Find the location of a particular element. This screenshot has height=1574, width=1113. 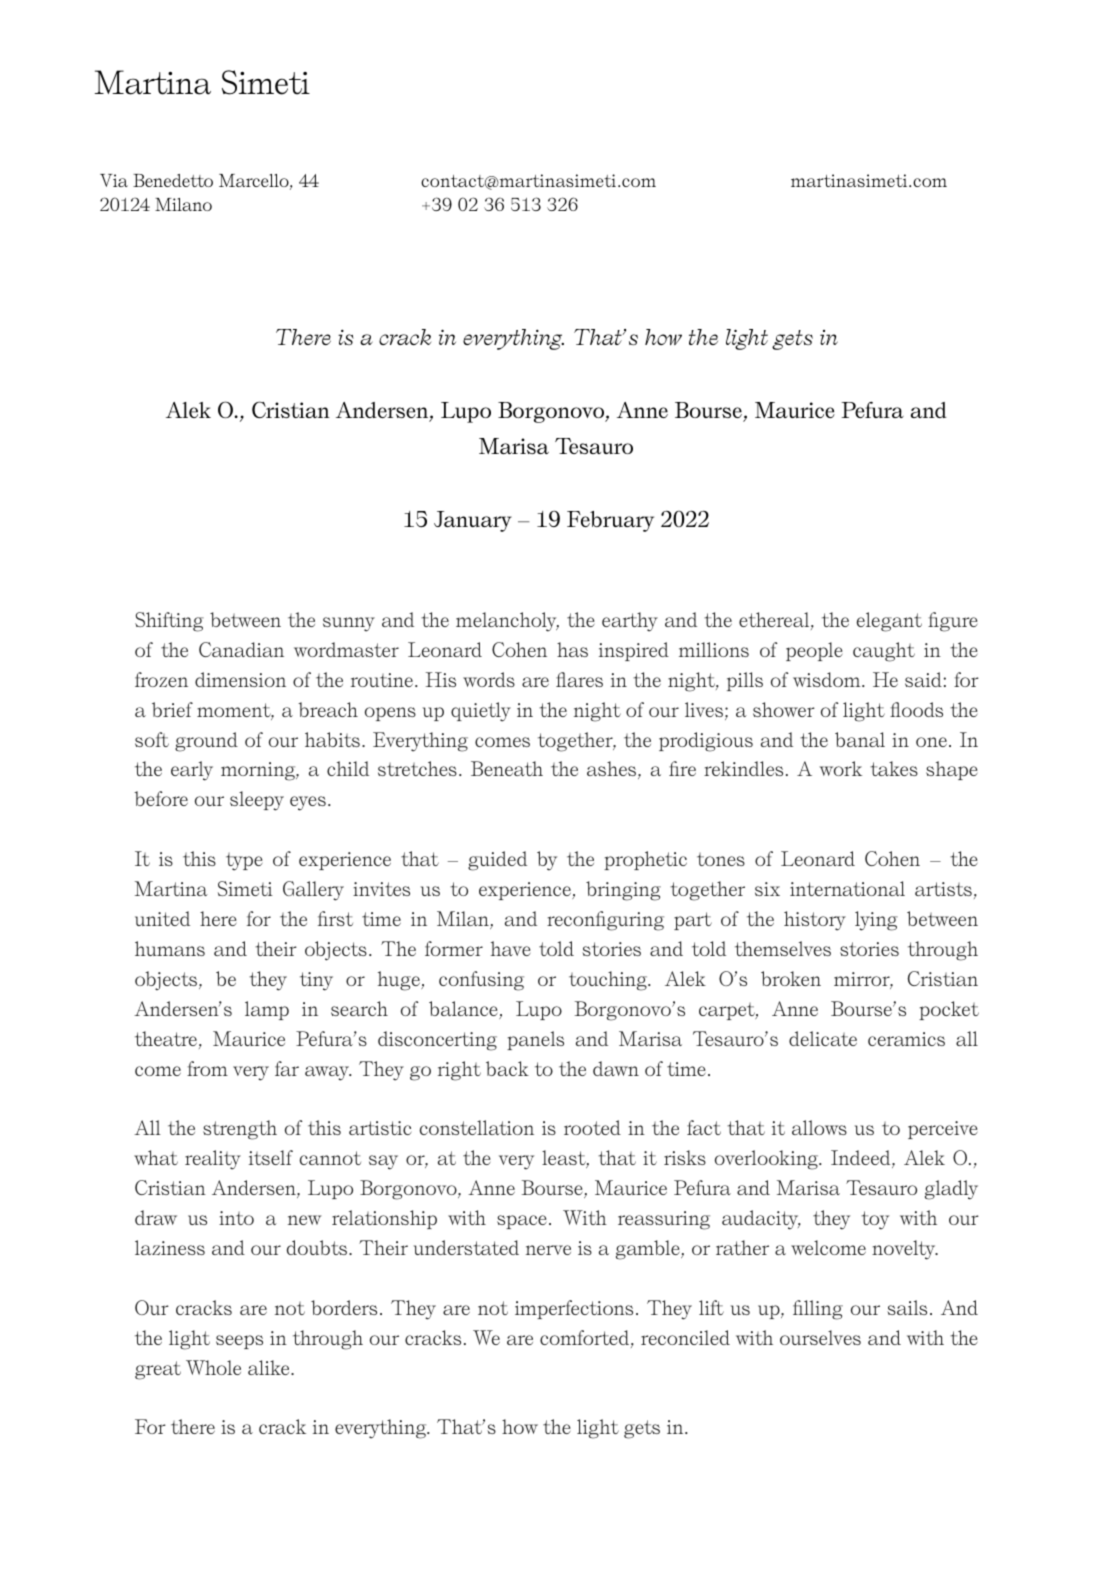

humans is located at coordinates (170, 948).
